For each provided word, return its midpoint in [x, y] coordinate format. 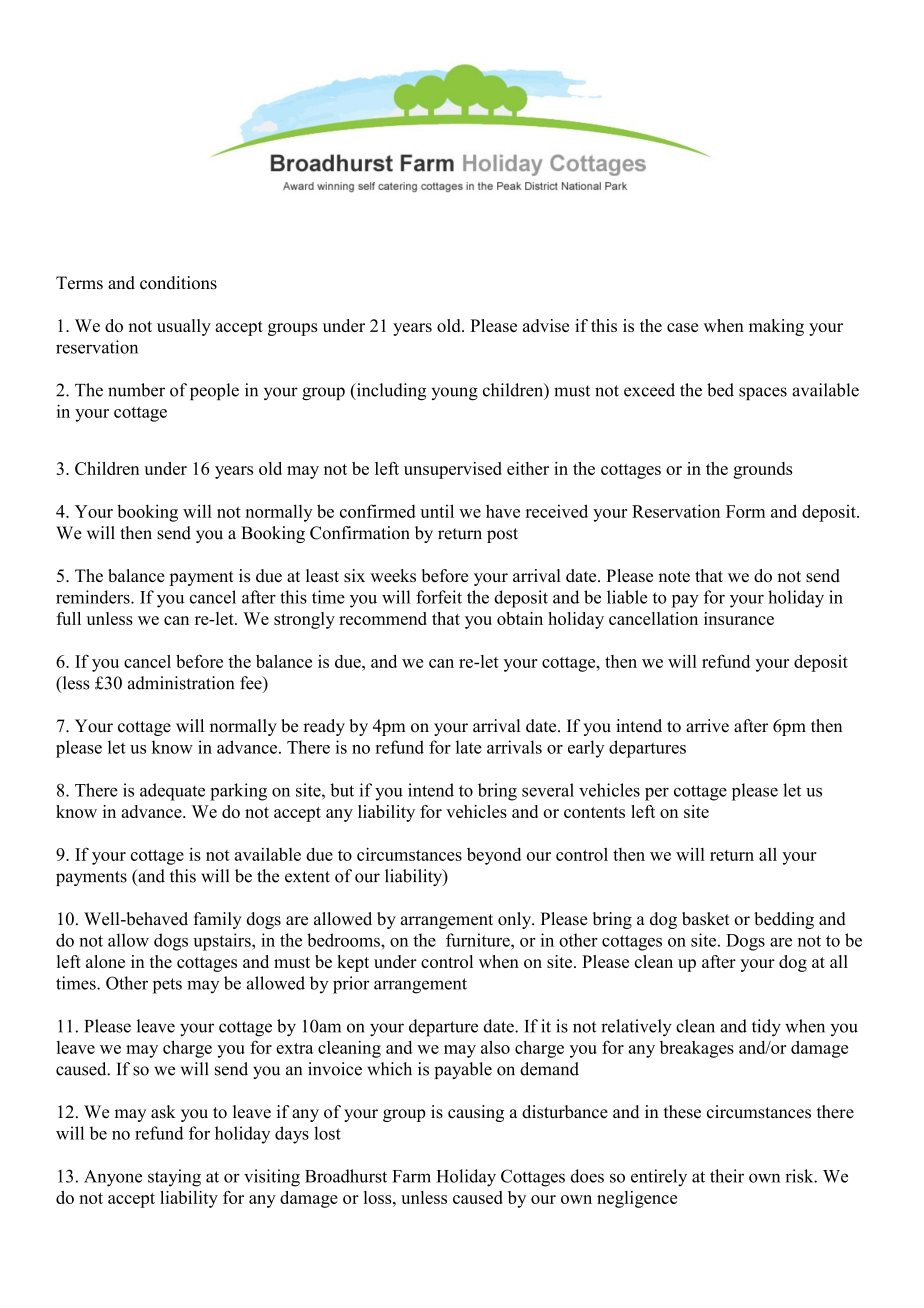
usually [184, 327]
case [682, 327]
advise [546, 325]
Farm [411, 1176]
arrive [707, 726]
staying [174, 1178]
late [469, 747]
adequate [172, 792]
